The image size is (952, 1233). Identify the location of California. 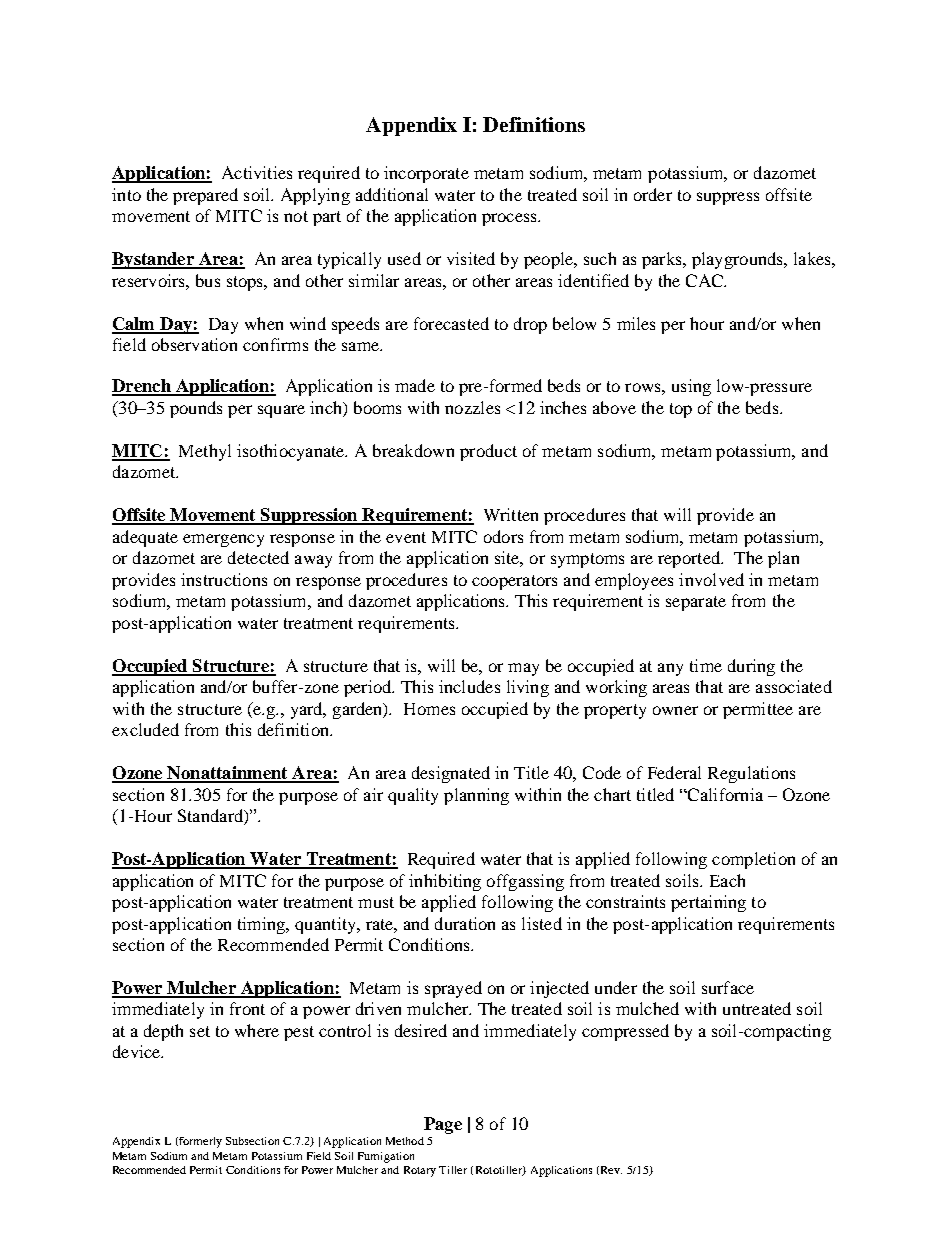
(724, 794).
